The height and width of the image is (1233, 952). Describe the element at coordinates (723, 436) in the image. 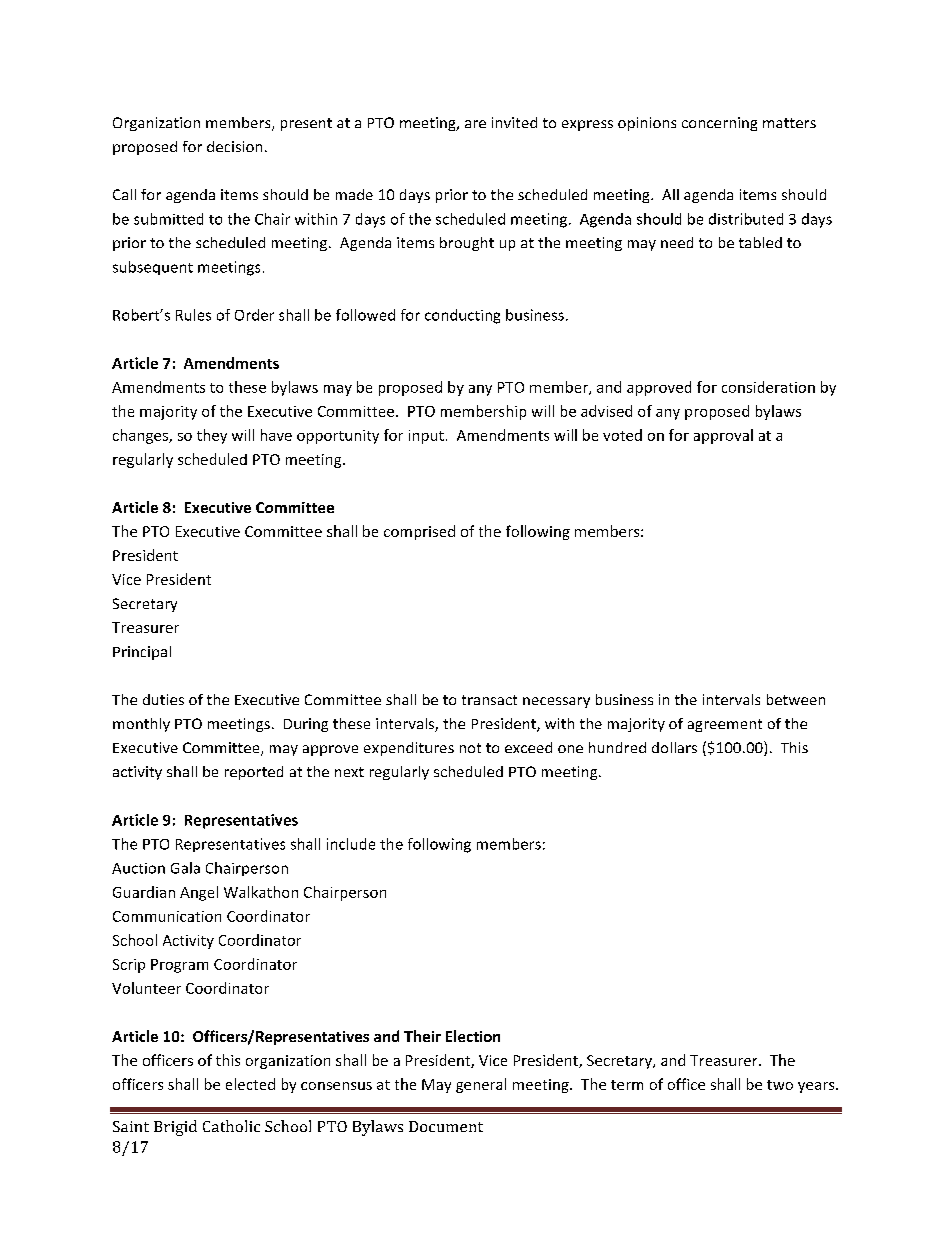

I see `approval` at that location.
